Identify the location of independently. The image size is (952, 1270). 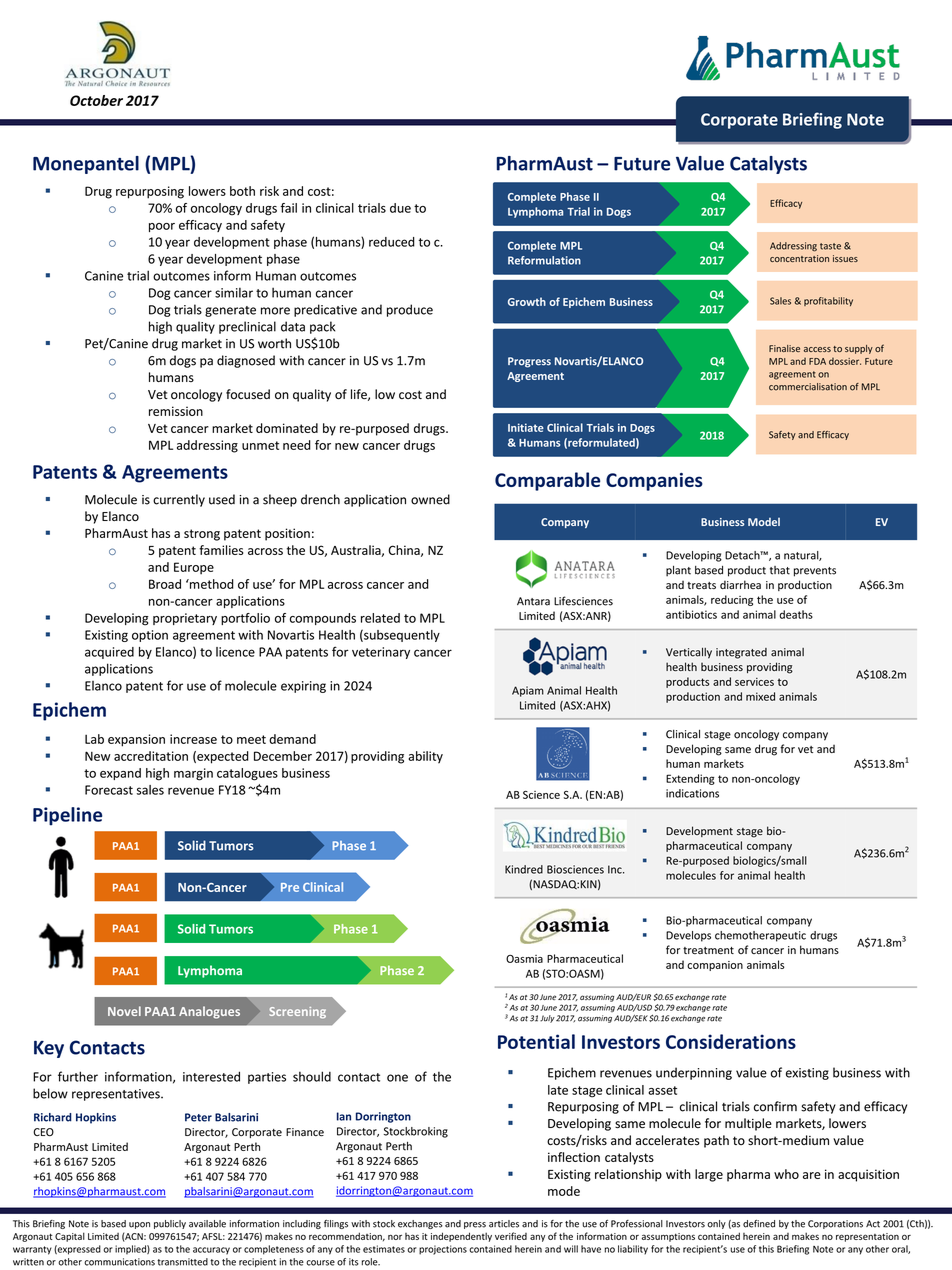
(461, 1237).
